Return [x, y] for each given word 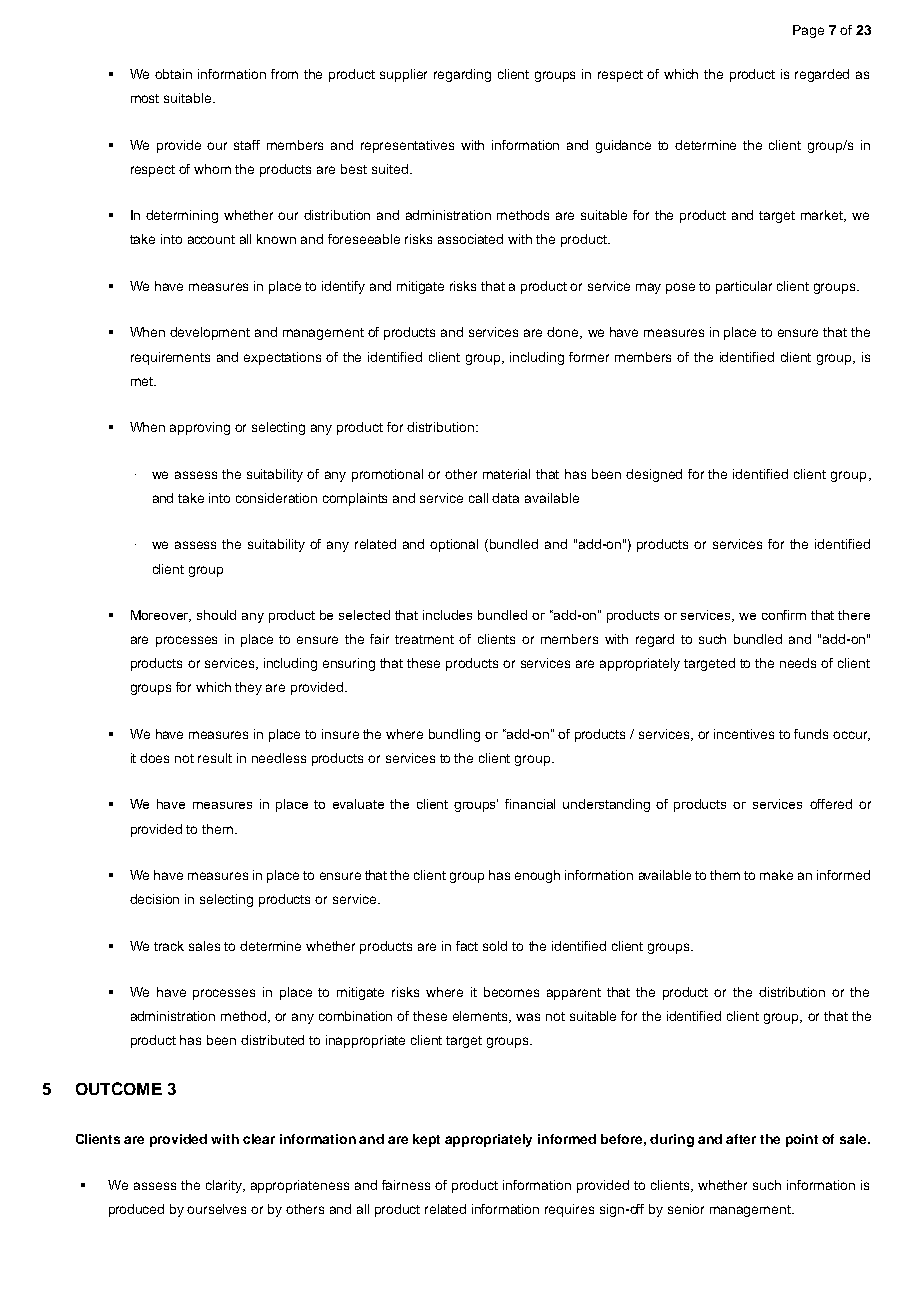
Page [808, 31]
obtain [173, 74]
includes [447, 615]
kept [426, 1140]
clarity [225, 1186]
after [741, 1139]
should [216, 615]
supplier [403, 75]
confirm [784, 615]
